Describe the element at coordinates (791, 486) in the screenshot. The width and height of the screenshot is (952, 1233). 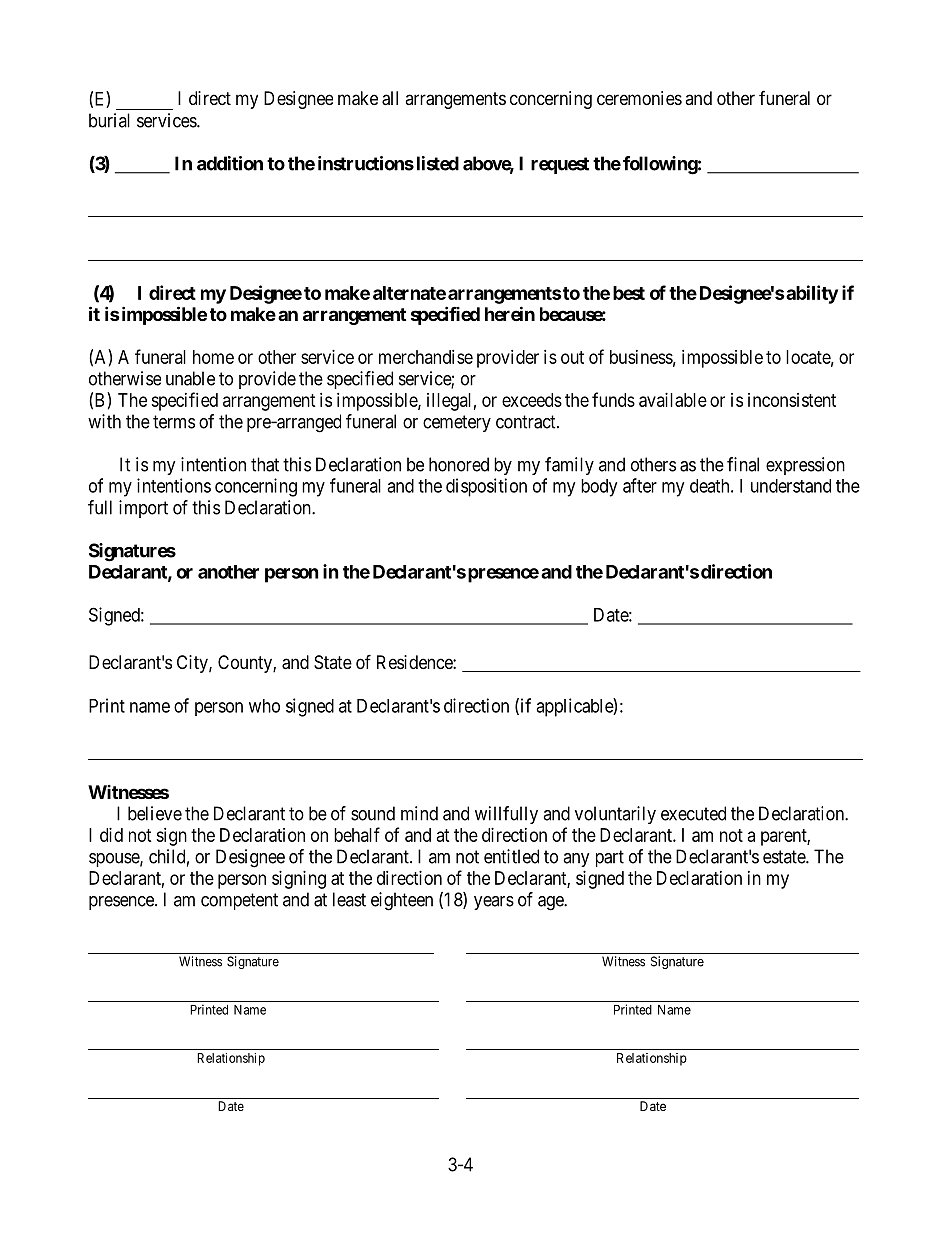
I see `understand` at that location.
